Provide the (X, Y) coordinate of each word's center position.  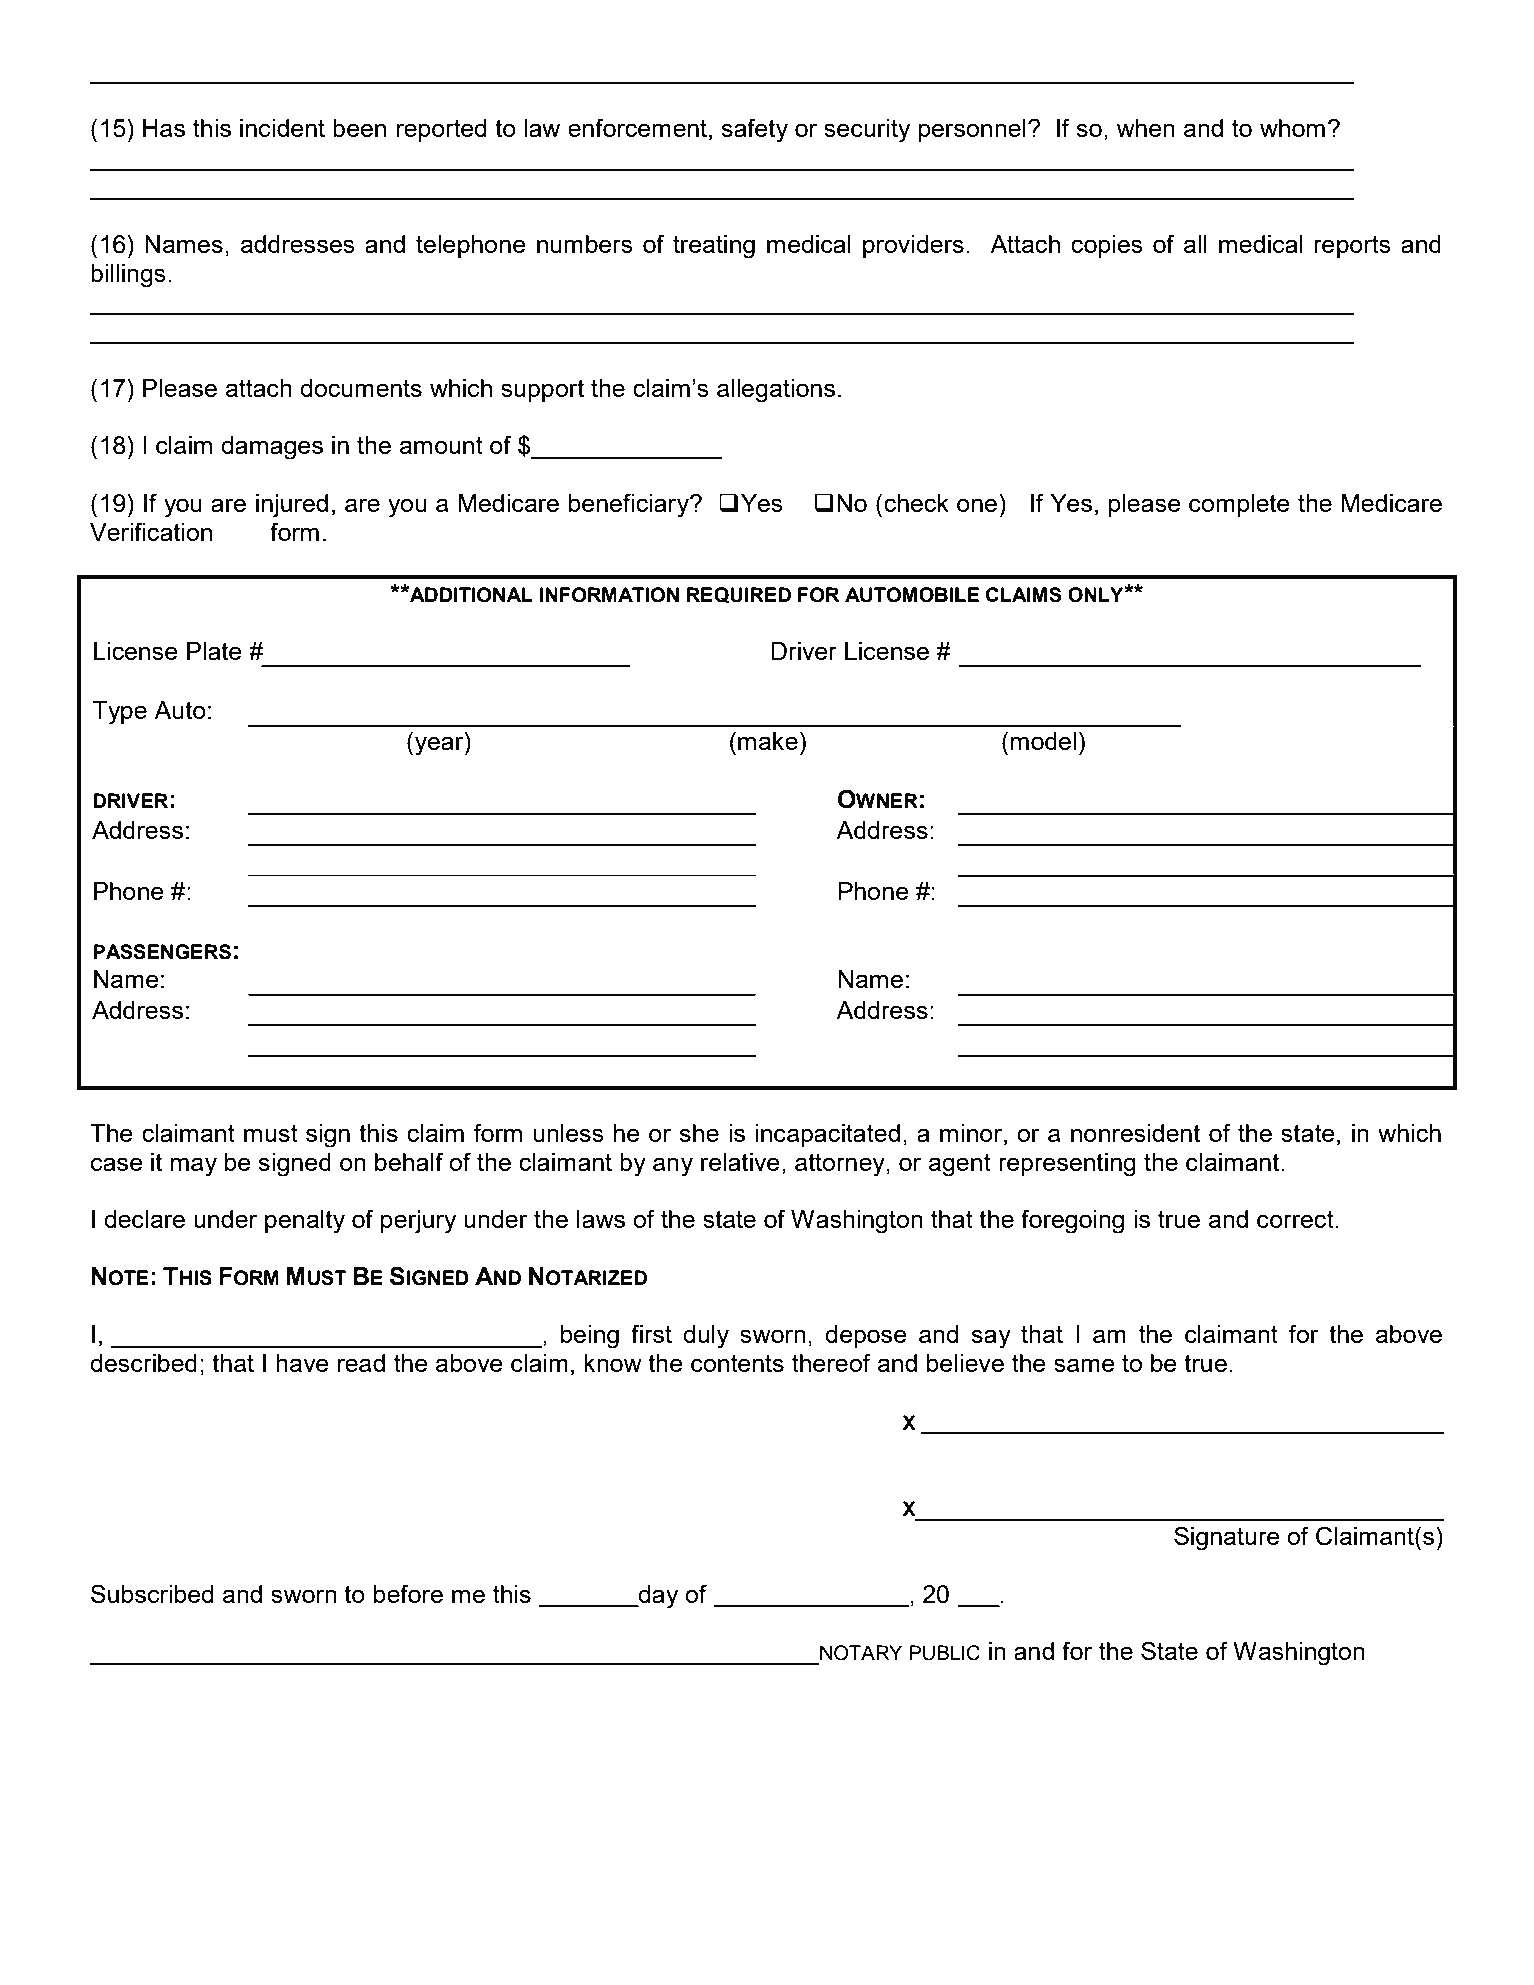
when (1146, 128)
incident (282, 128)
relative (740, 1162)
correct (1296, 1219)
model (1043, 741)
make (768, 741)
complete (1239, 505)
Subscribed (152, 1593)
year (440, 746)
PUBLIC (944, 1653)
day (657, 1597)
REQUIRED (739, 595)
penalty (305, 1222)
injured (292, 506)
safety (754, 130)
